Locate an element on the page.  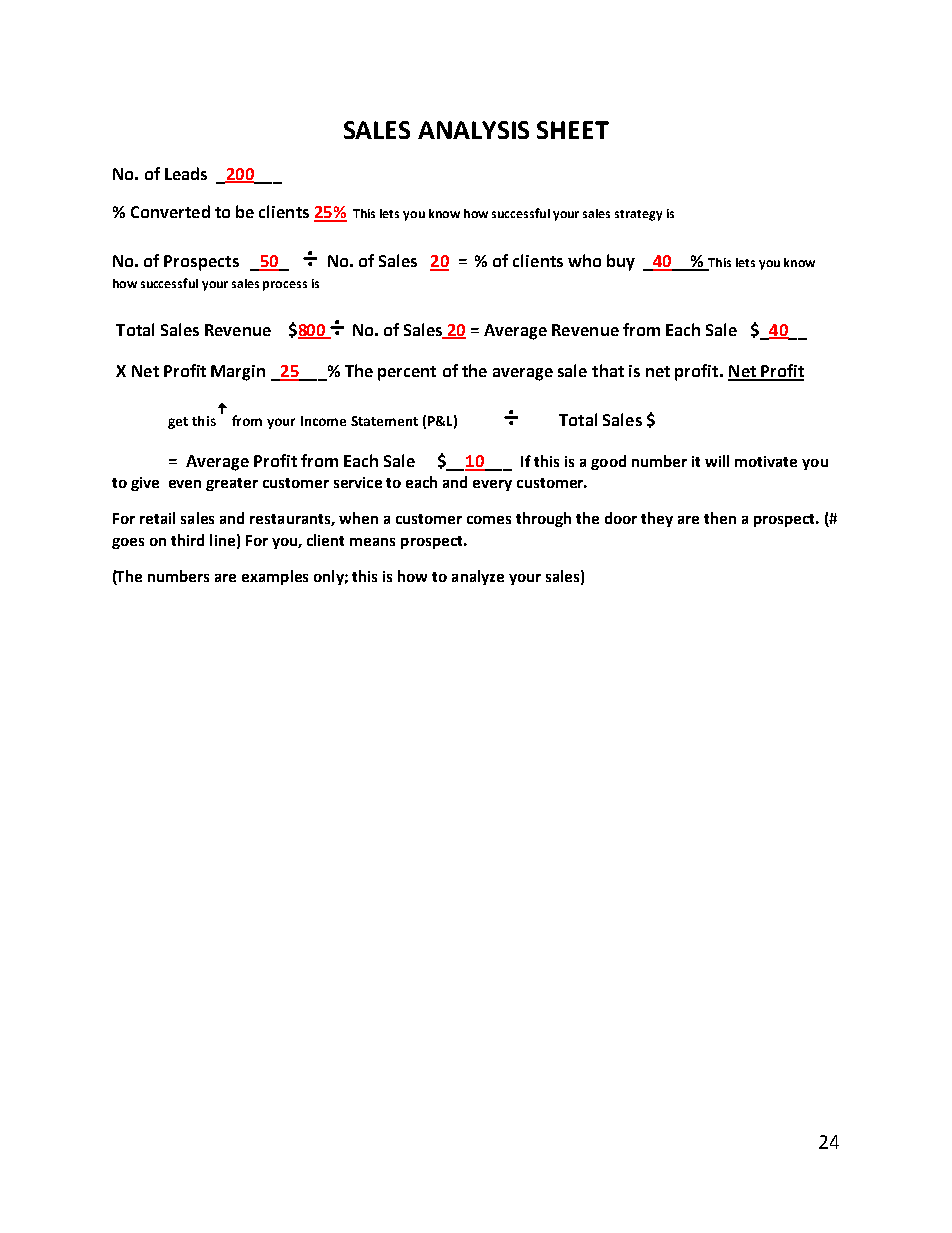
third is located at coordinates (187, 540).
